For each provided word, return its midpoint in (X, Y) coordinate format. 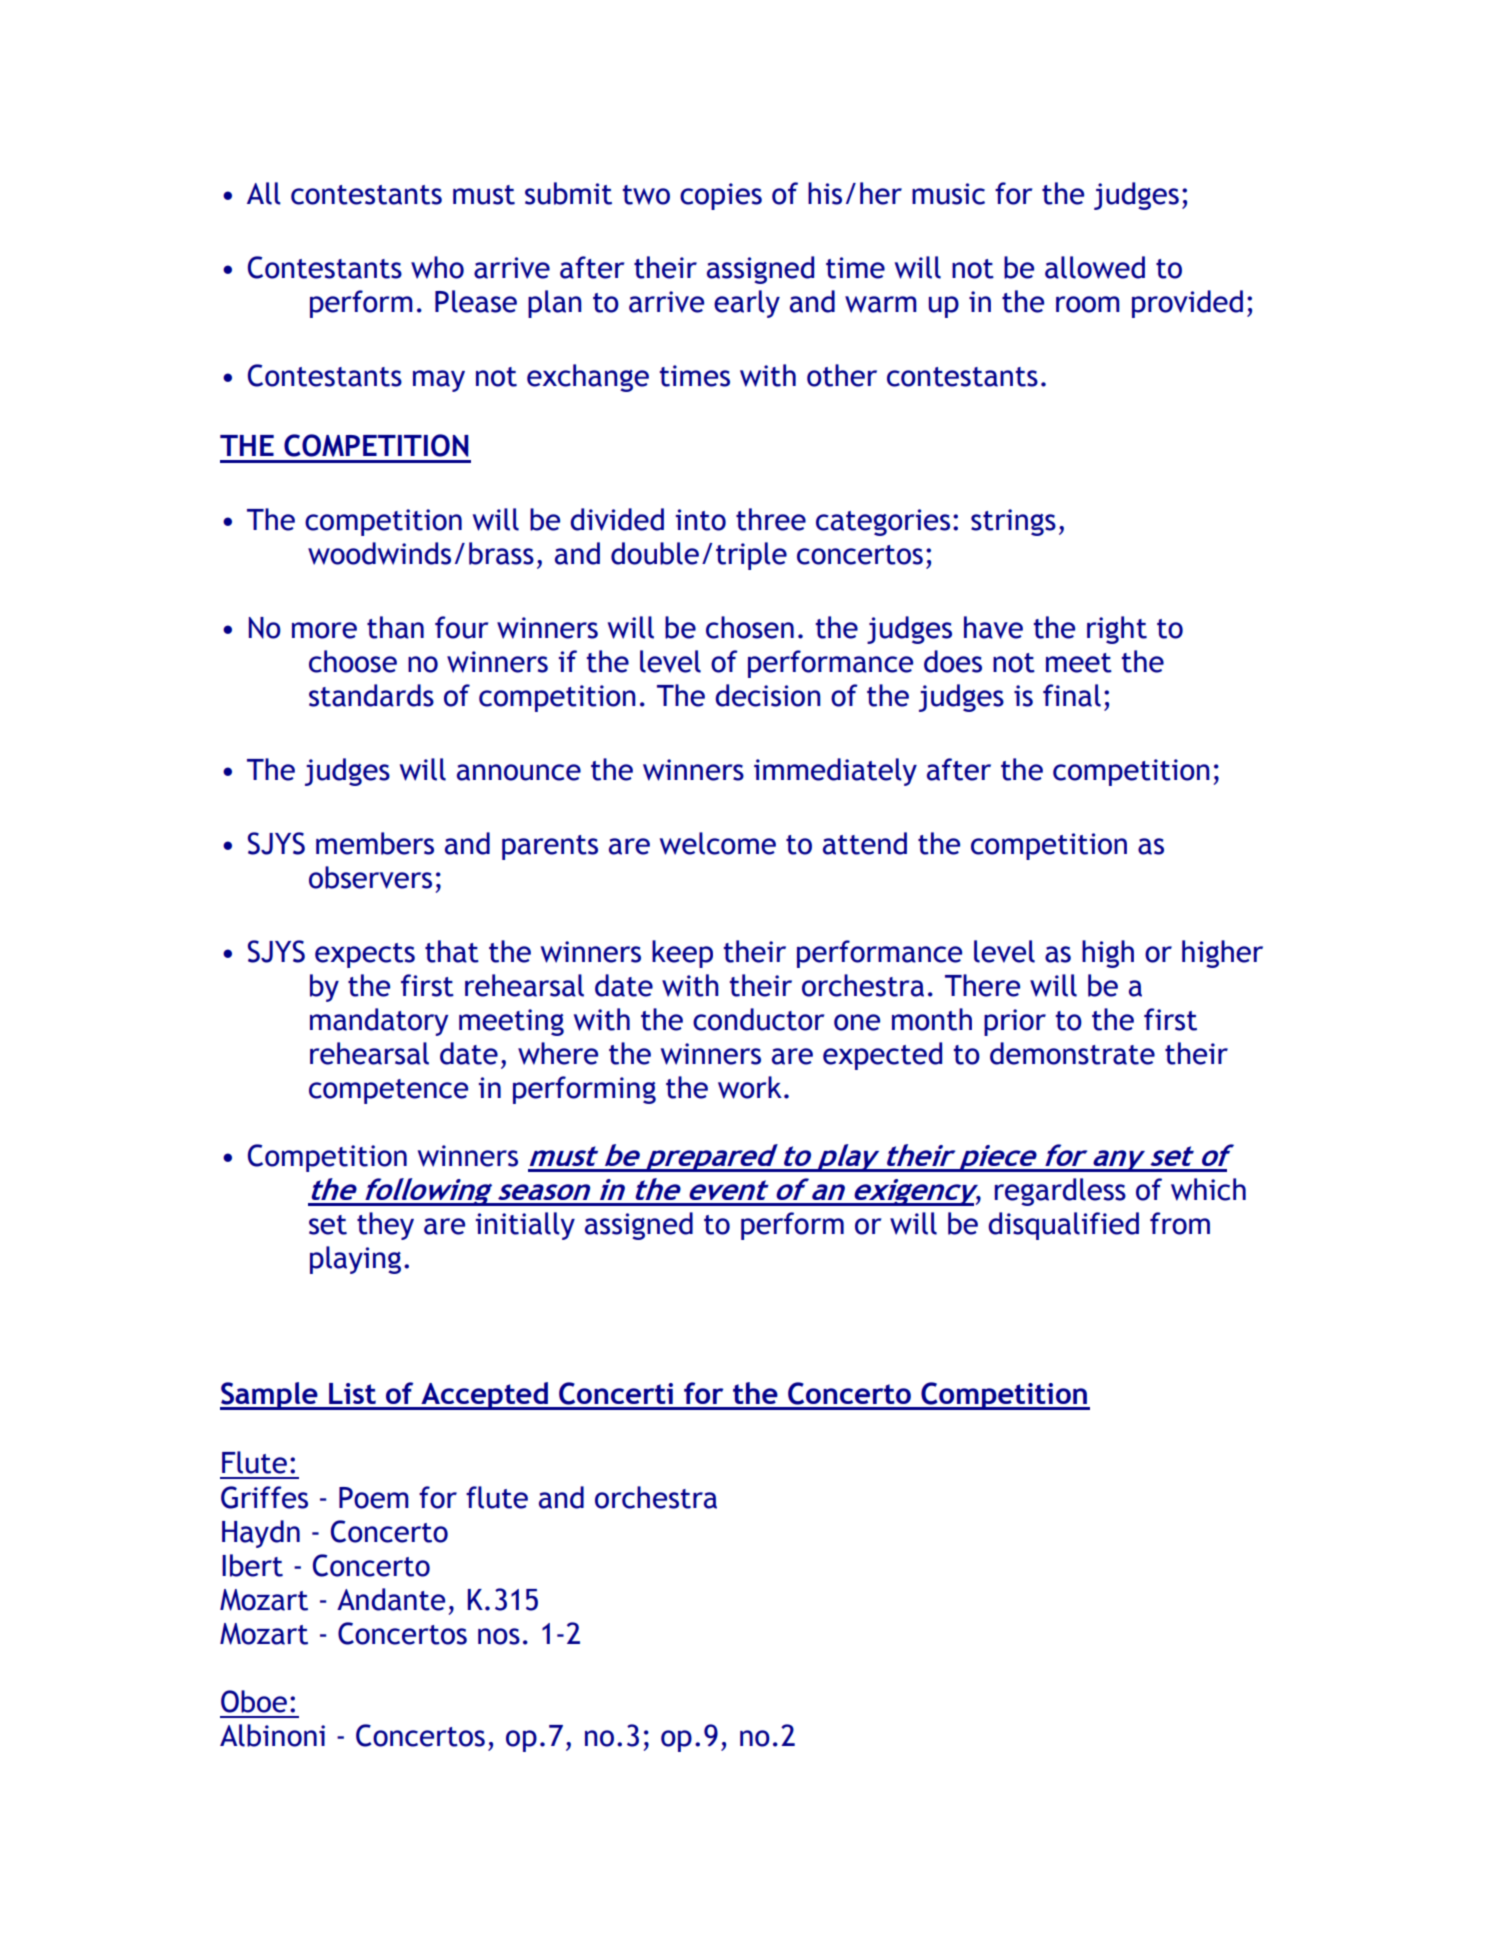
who (437, 267)
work (750, 1087)
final (1072, 695)
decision (768, 695)
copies (721, 196)
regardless (1060, 1192)
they (385, 1226)
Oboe (254, 1701)
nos (499, 1636)
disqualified (1063, 1226)
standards (371, 695)
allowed (1095, 267)
